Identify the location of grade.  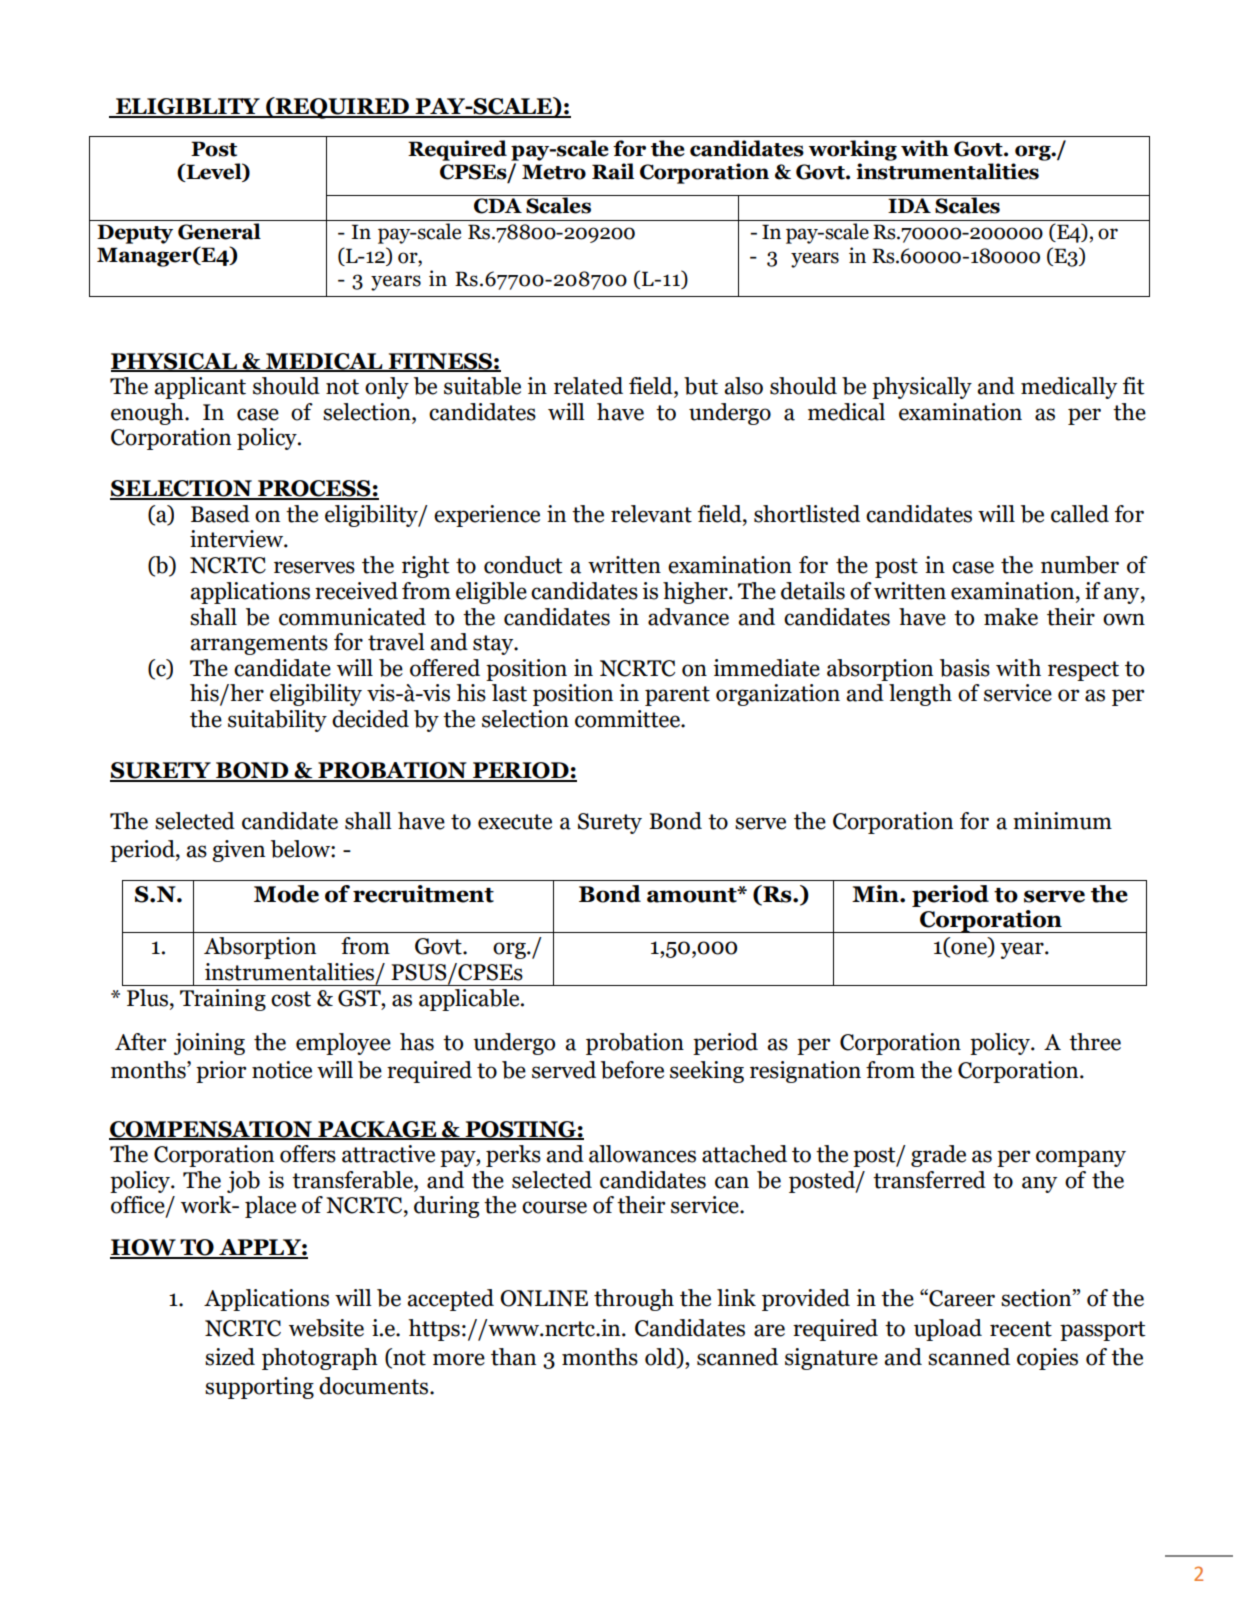
(938, 1156).
